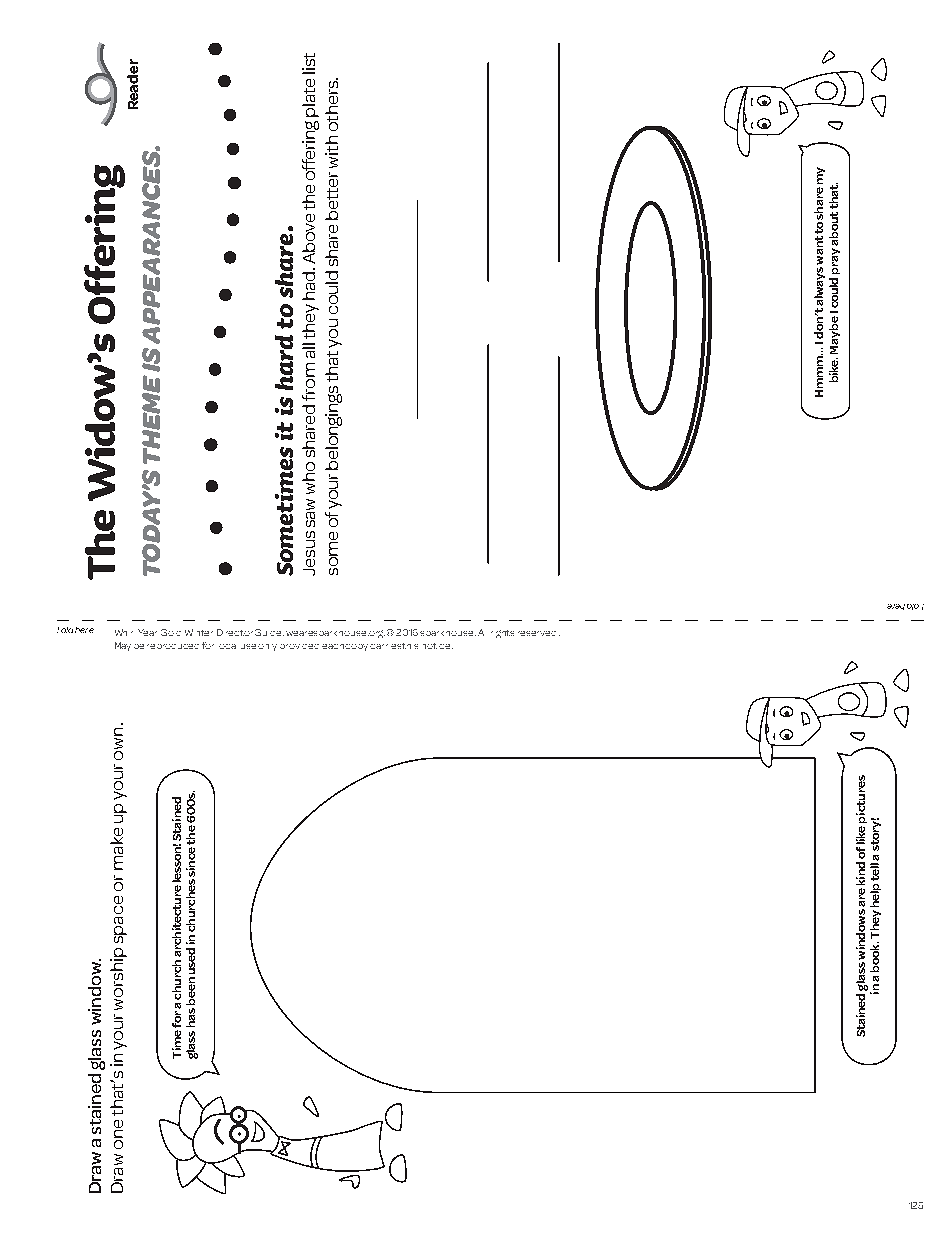  I want to click on Guide, so click(269, 632).
